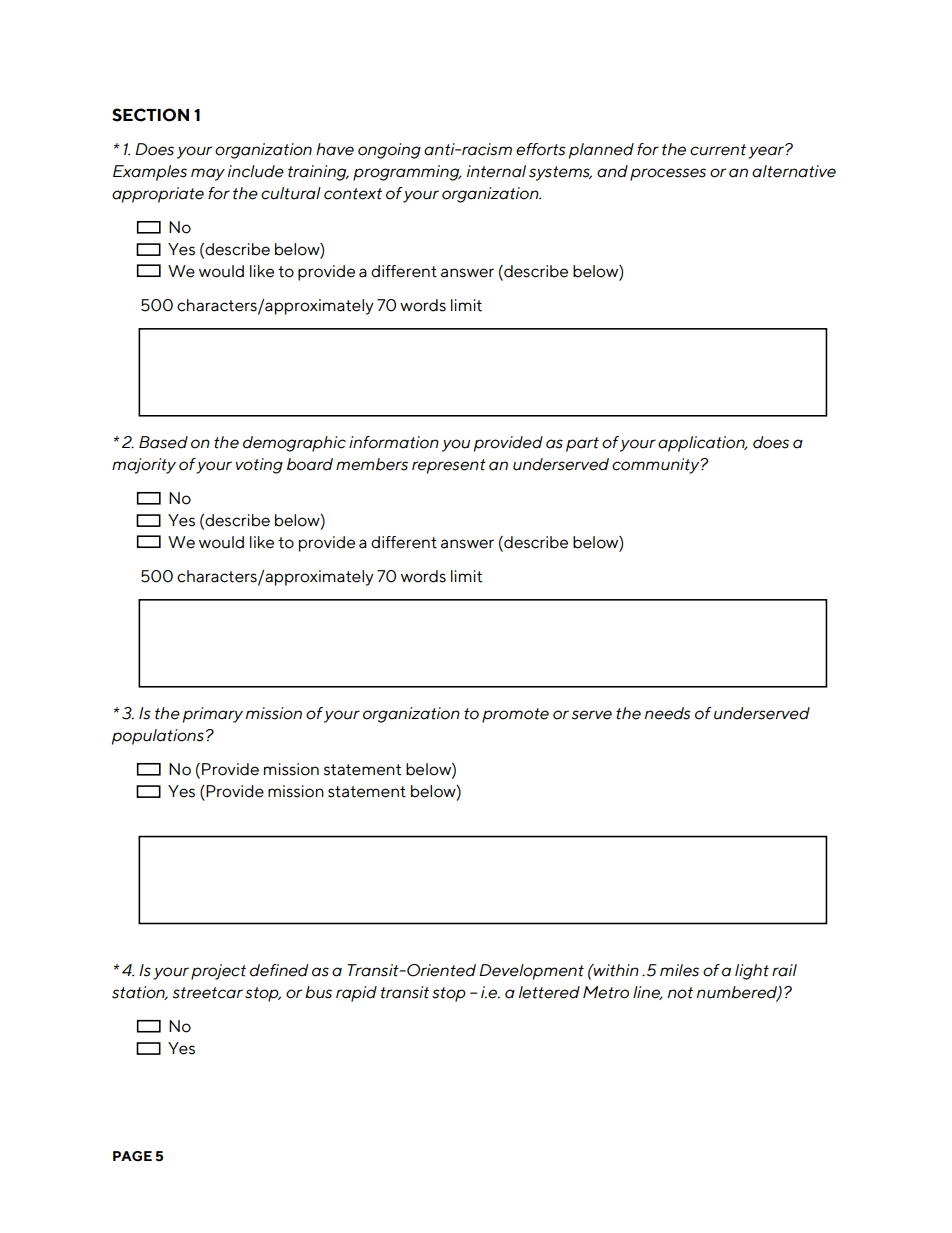 Image resolution: width=952 pixels, height=1233 pixels. What do you see at coordinates (667, 713) in the page?
I see `needs` at bounding box center [667, 713].
